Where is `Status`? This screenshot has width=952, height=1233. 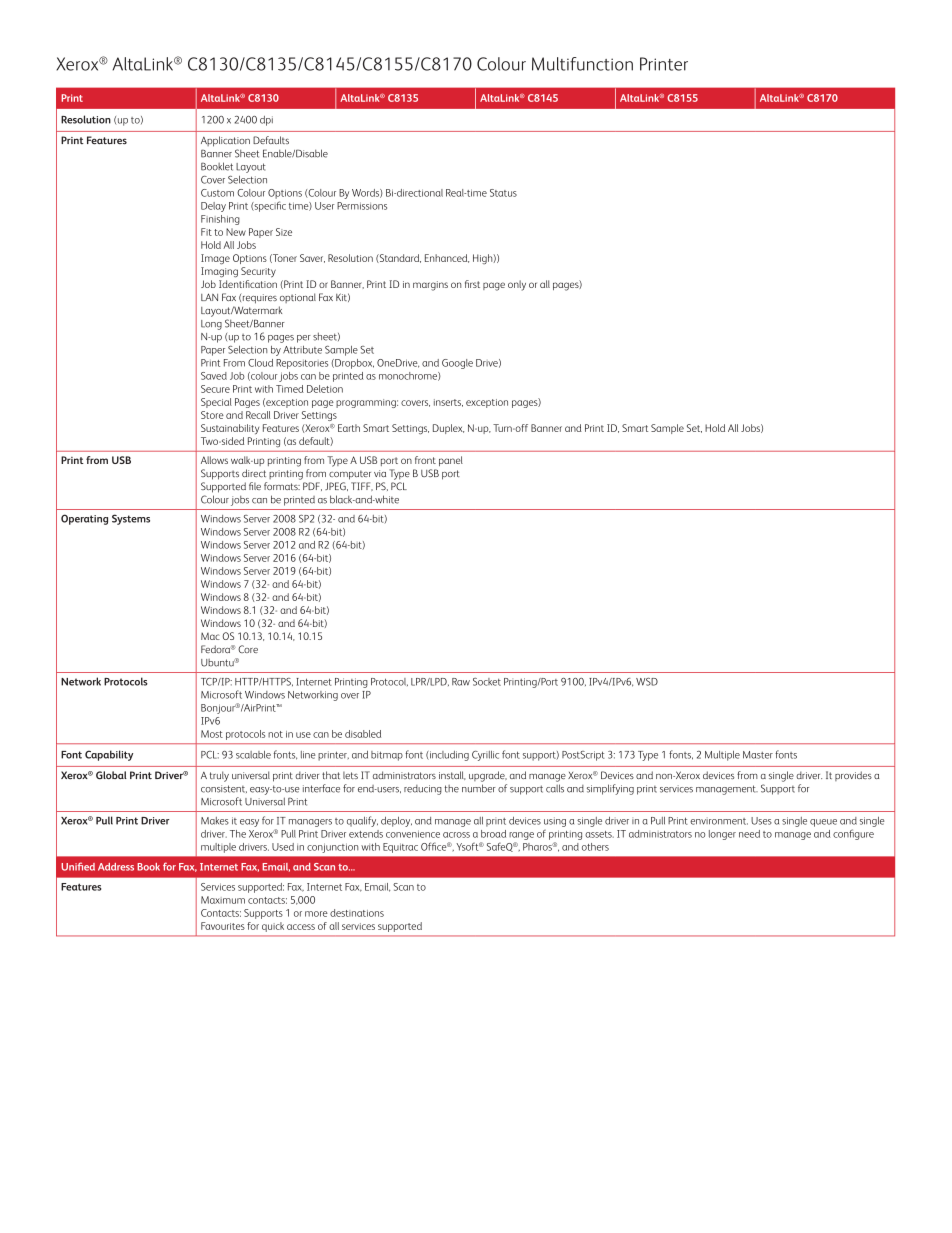 Status is located at coordinates (503, 193).
